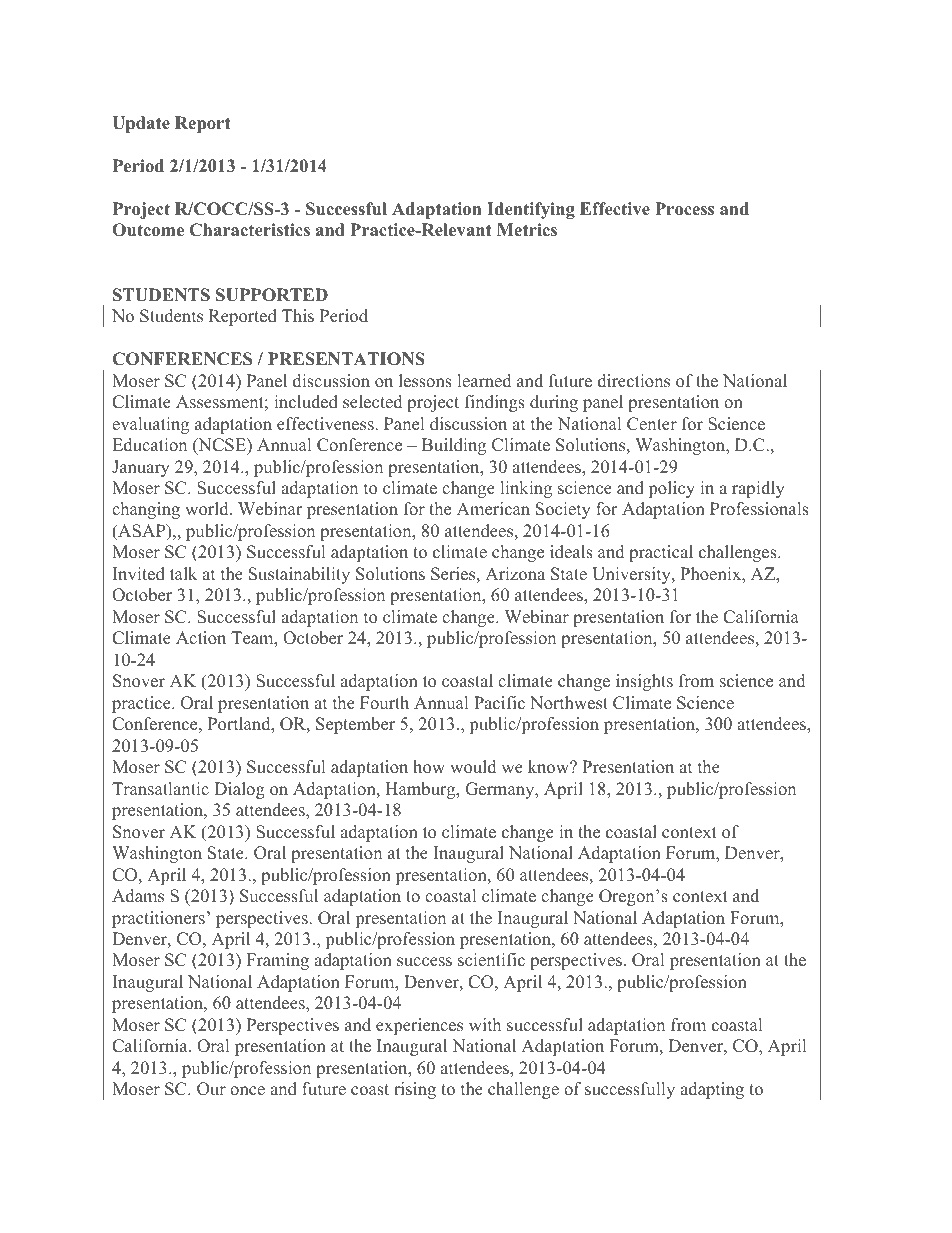 The image size is (952, 1233). I want to click on University, so click(632, 575).
